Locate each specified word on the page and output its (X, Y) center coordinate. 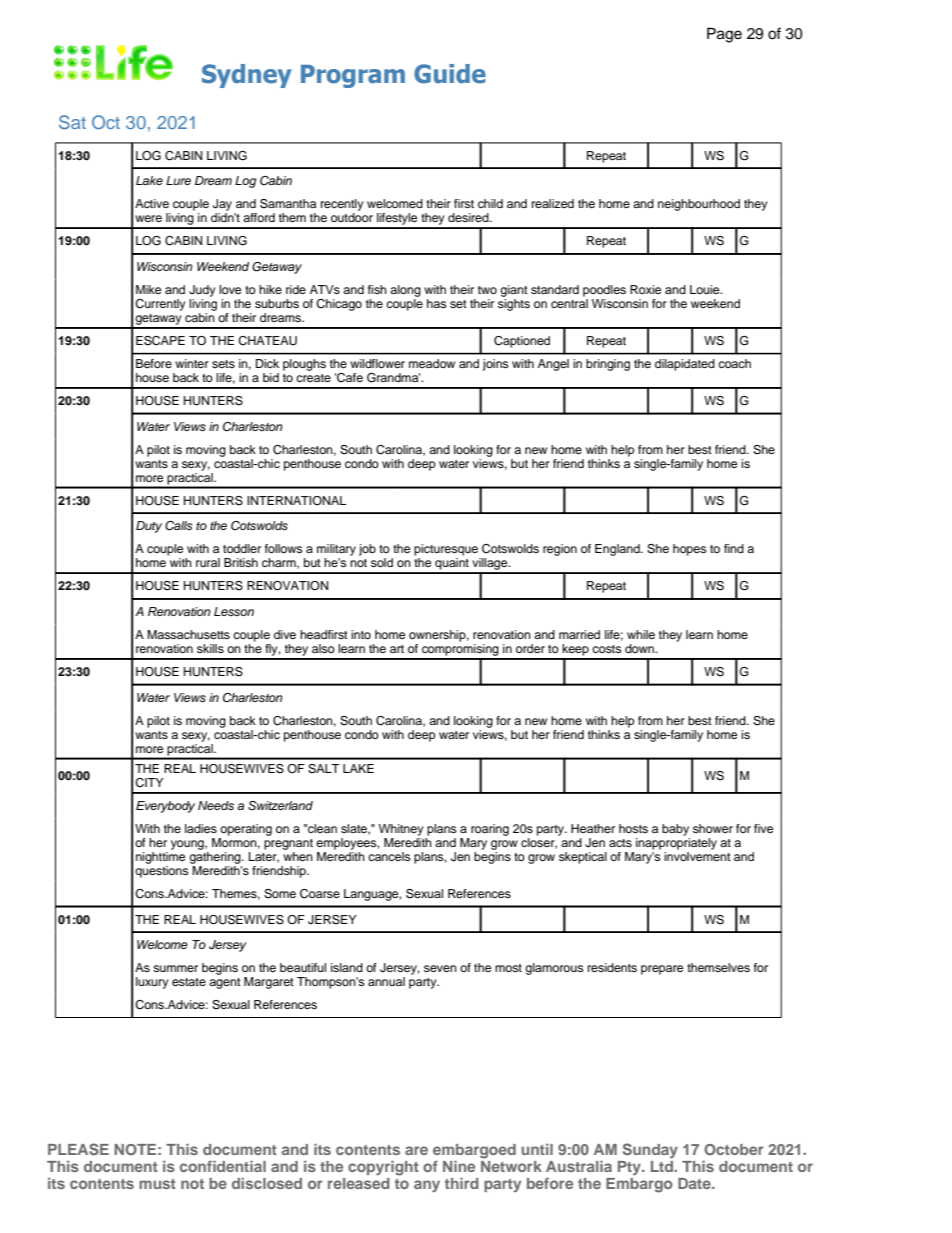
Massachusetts (188, 634)
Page (724, 35)
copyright (383, 1168)
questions (161, 872)
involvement (697, 856)
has (436, 303)
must (157, 1184)
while (641, 634)
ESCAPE (160, 341)
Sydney (247, 76)
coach (734, 363)
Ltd (663, 1166)
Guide (450, 74)
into (361, 634)
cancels (389, 856)
